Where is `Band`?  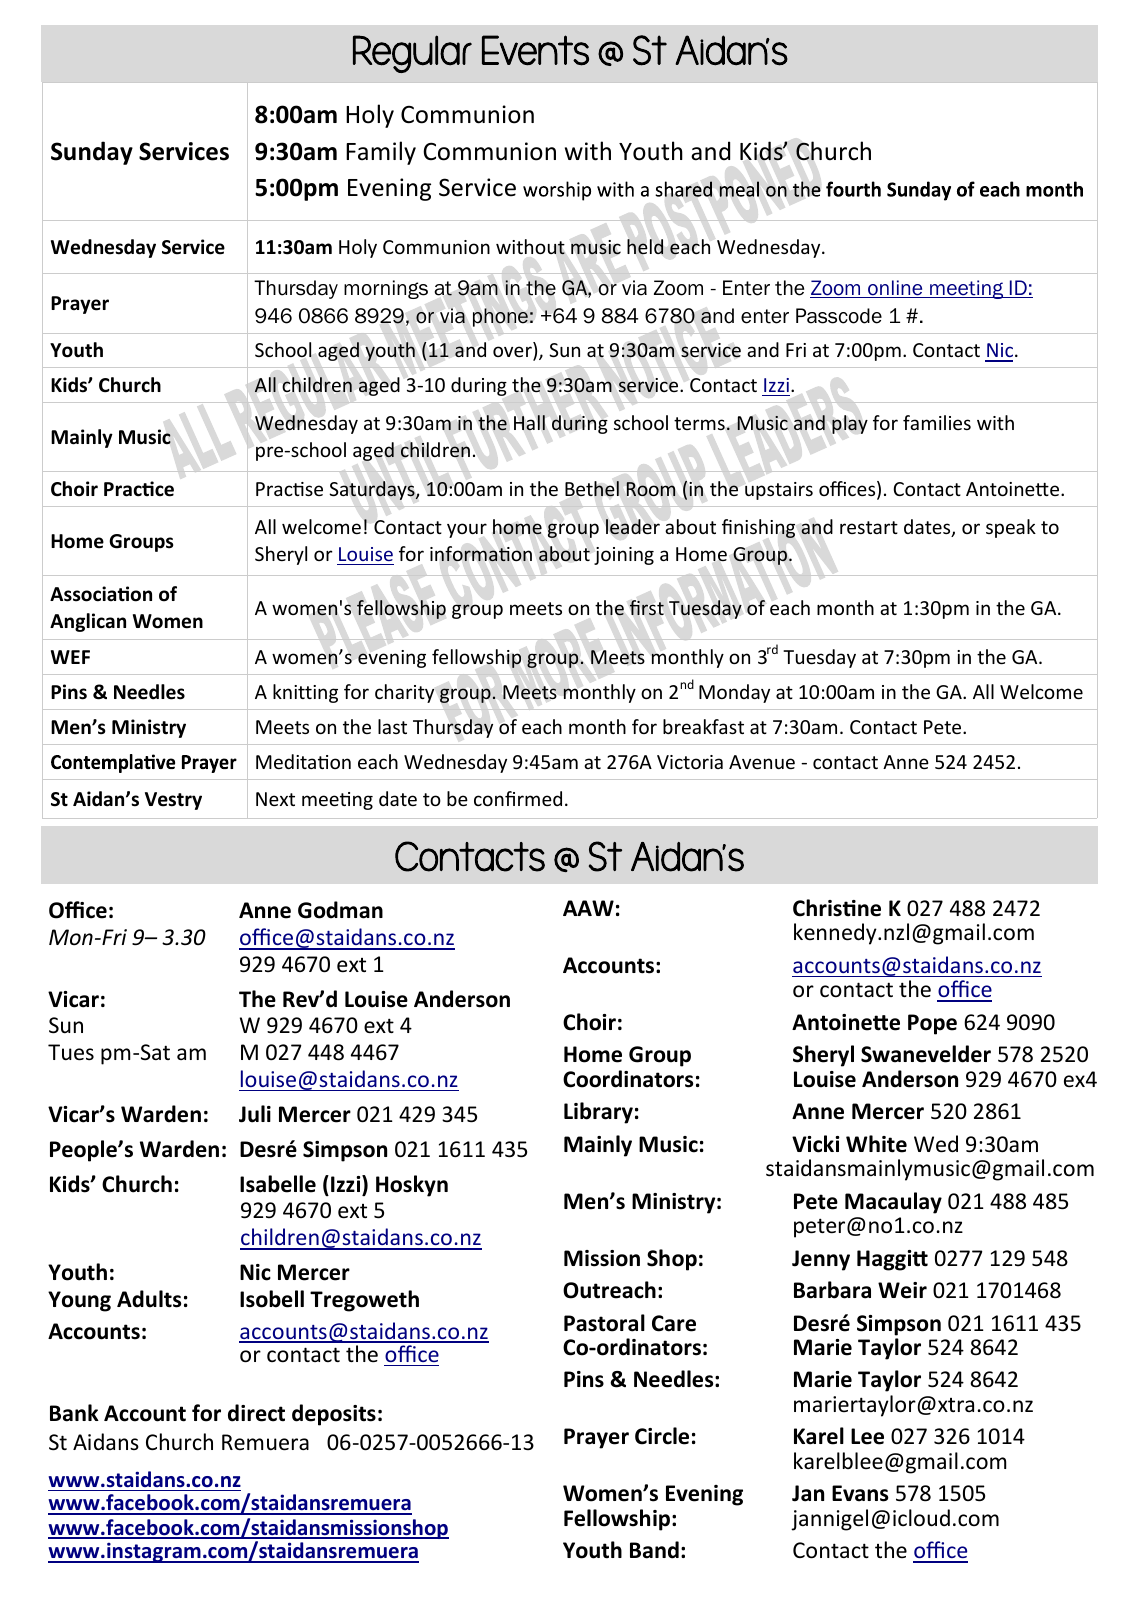 Band is located at coordinates (654, 1550).
